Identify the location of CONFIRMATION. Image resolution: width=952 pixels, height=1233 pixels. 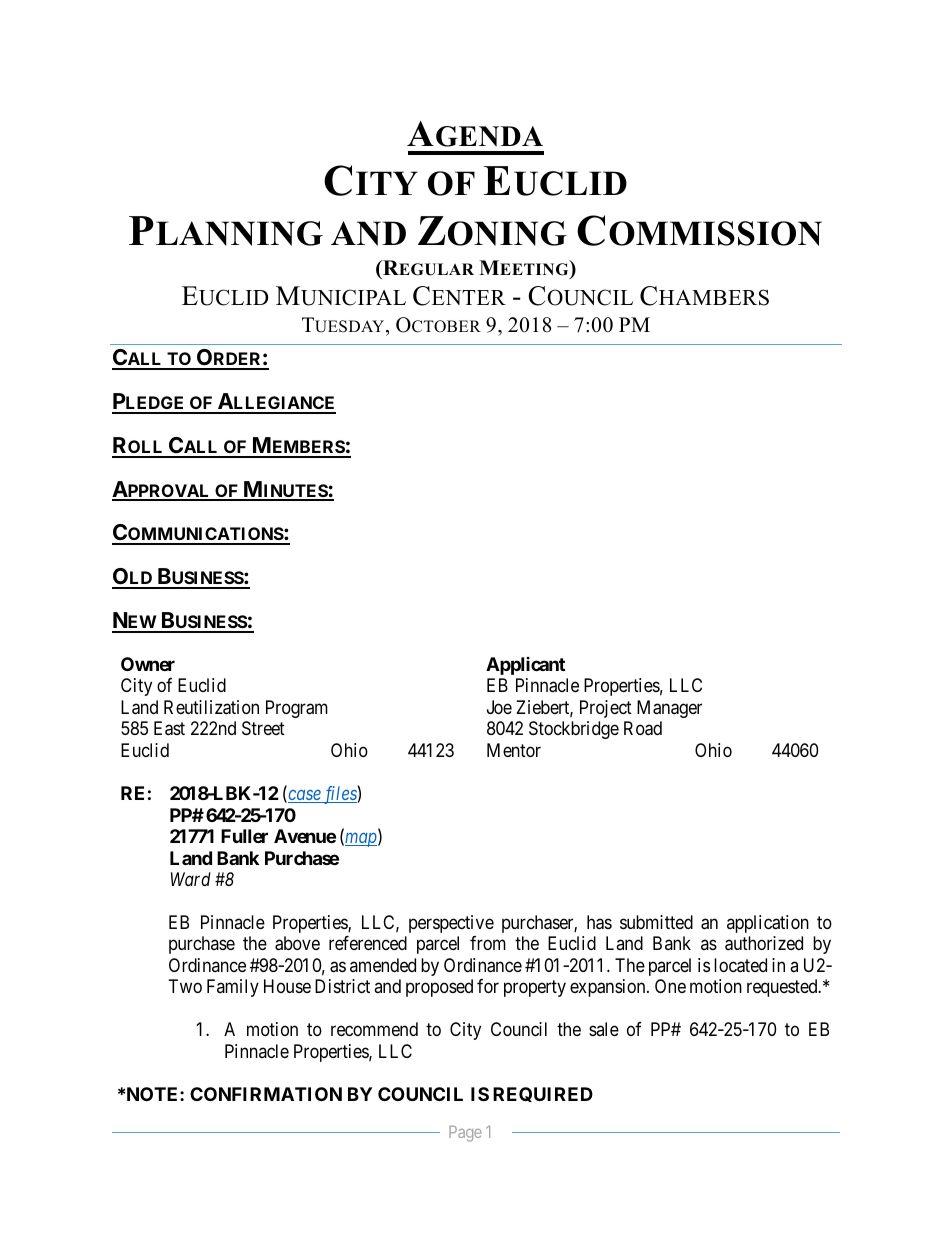
(266, 1094).
